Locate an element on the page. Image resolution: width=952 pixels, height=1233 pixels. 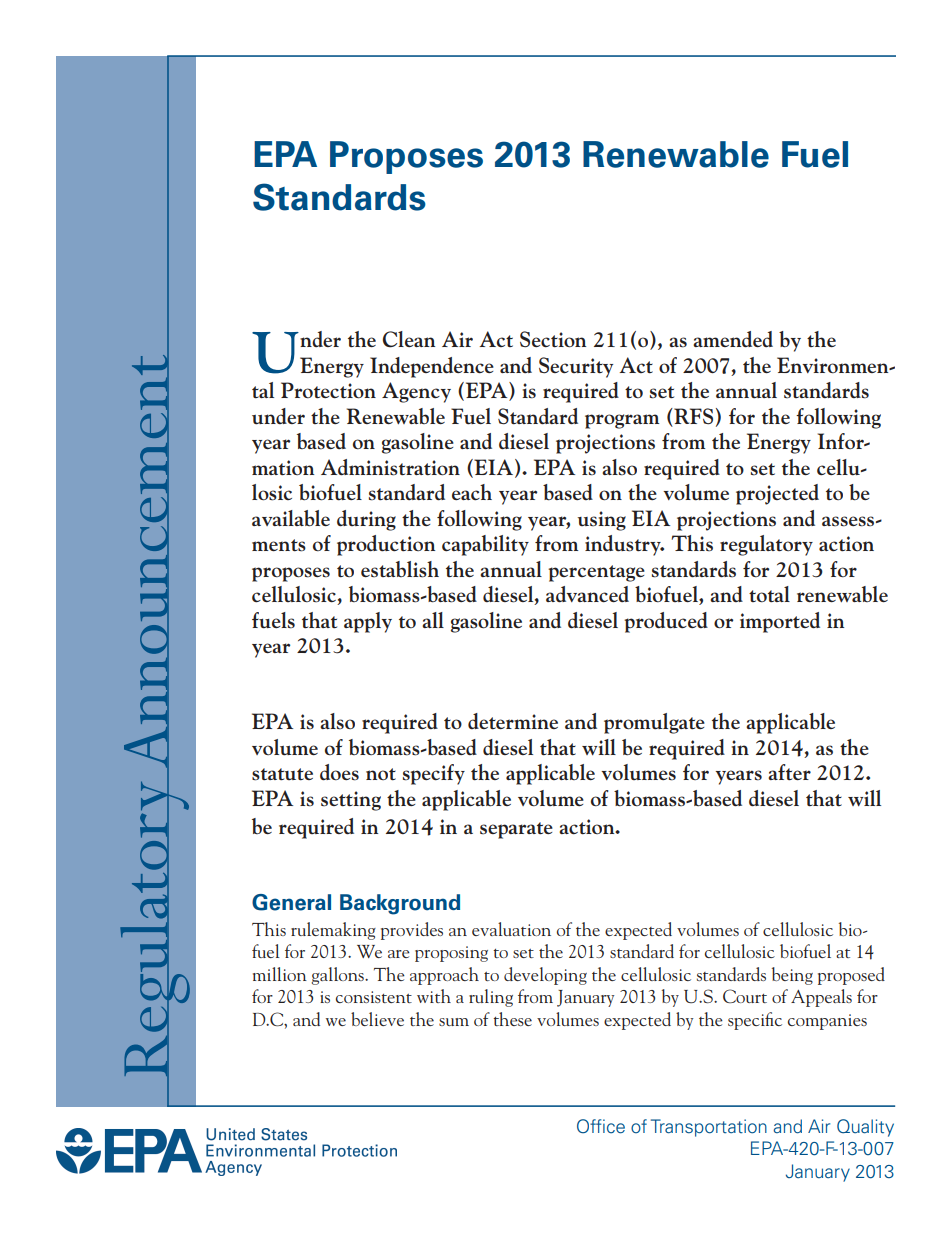
Security is located at coordinates (576, 367).
